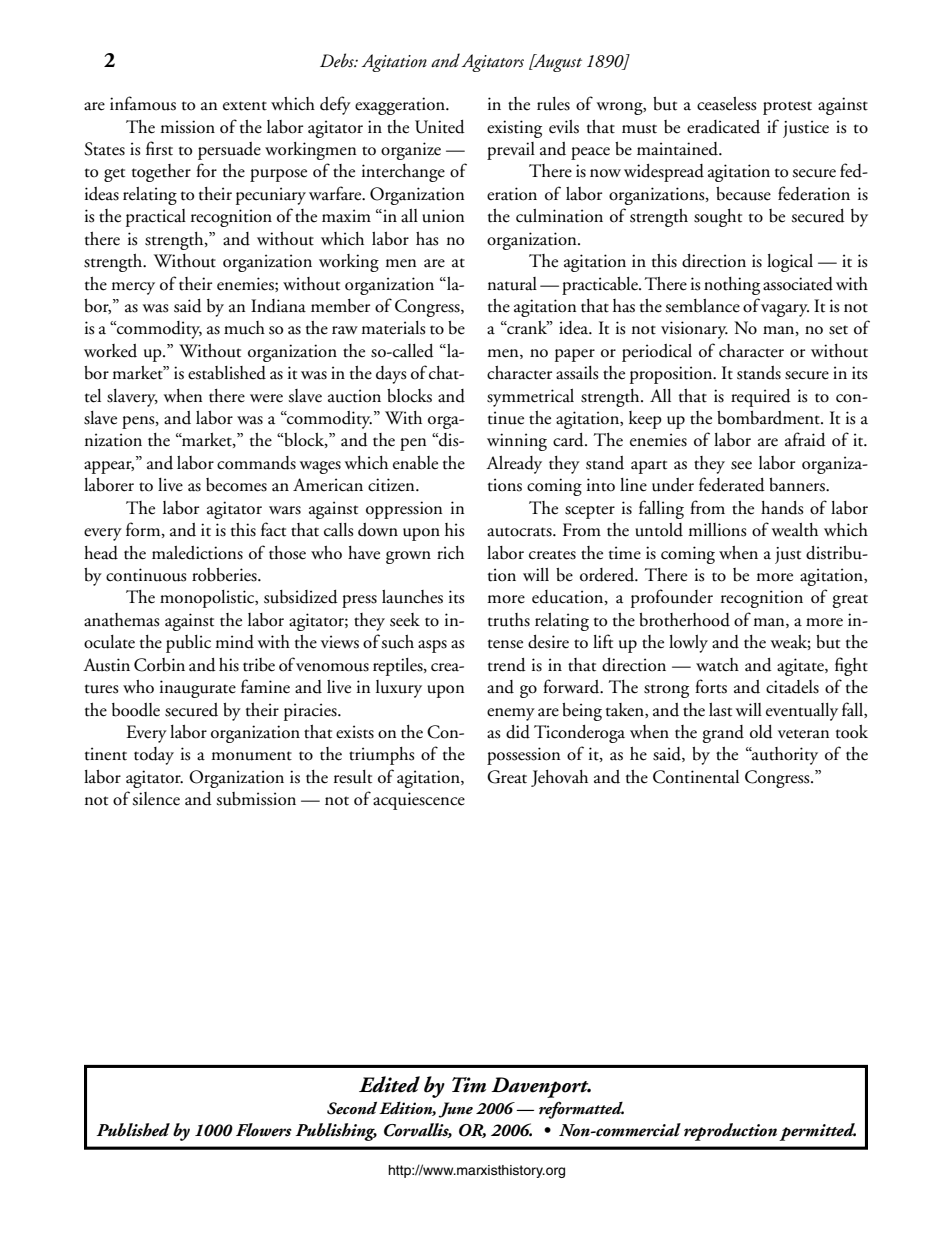 This screenshot has width=952, height=1233. I want to click on afraid, so click(805, 439).
